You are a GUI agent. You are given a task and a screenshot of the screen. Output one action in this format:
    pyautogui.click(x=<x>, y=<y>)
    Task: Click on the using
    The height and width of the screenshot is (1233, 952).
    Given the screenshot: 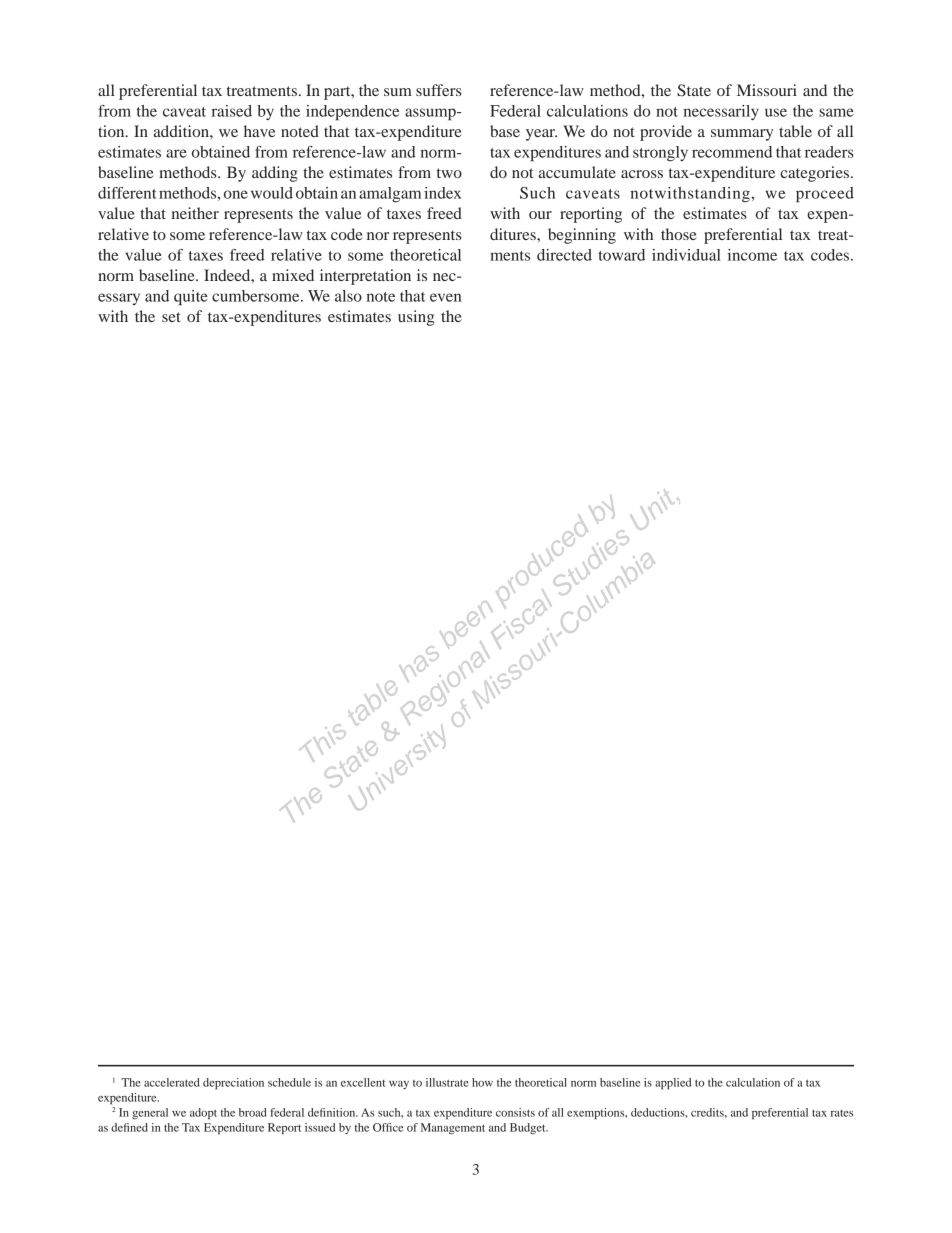 What is the action you would take?
    pyautogui.click(x=416, y=318)
